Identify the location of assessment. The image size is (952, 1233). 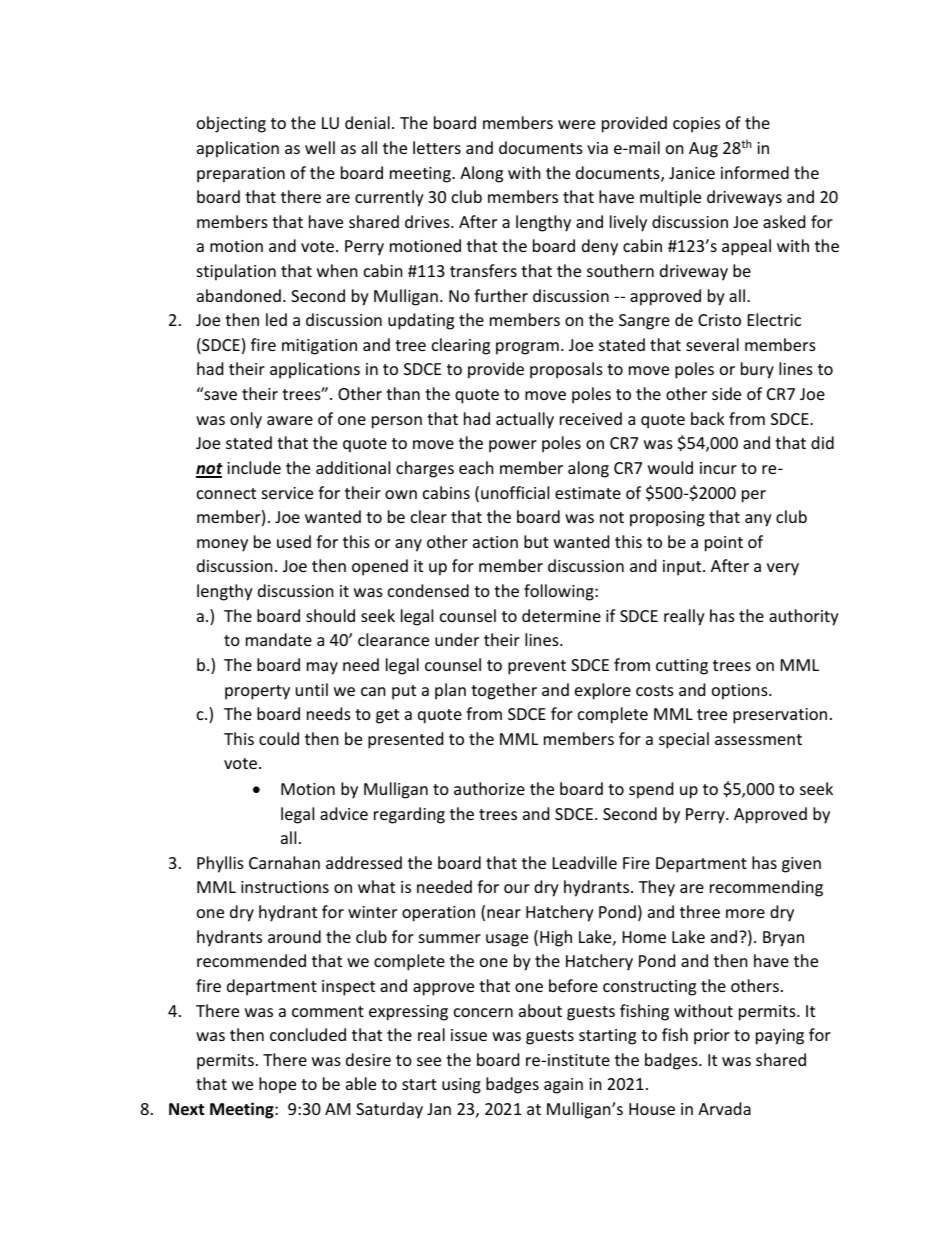
(758, 739).
